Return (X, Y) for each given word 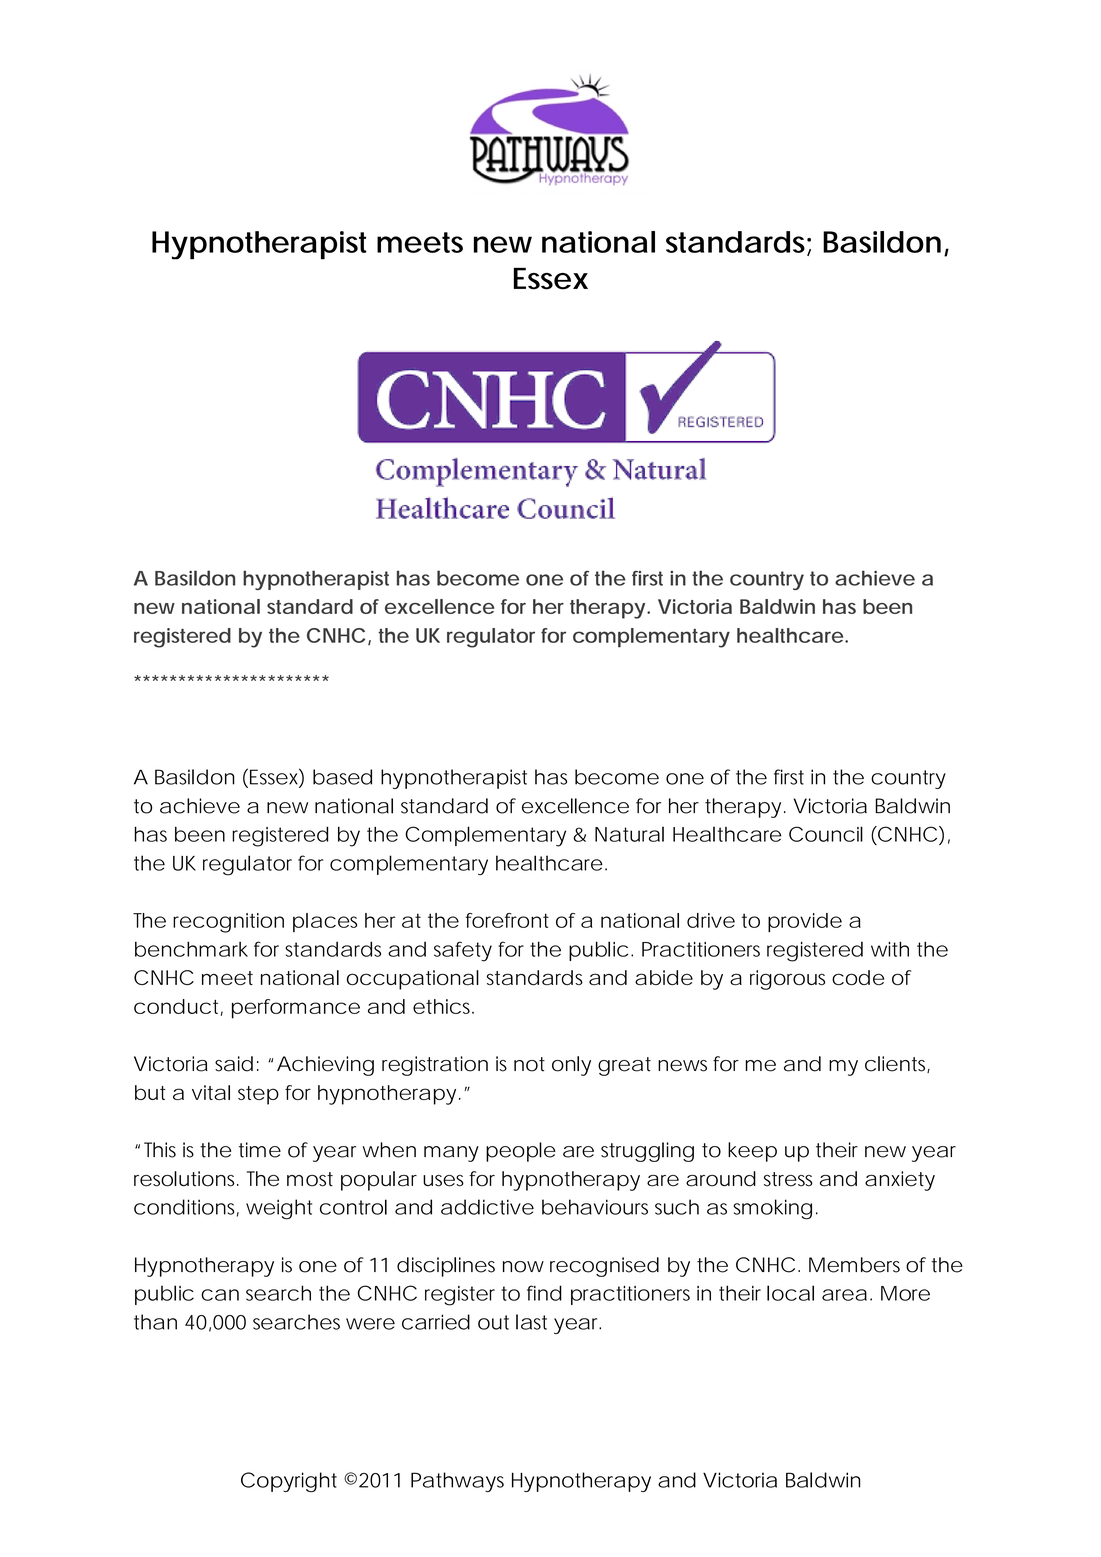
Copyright (289, 1482)
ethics (443, 1006)
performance (296, 1009)
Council (826, 834)
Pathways (457, 1482)
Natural (629, 834)
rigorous (787, 980)
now (523, 1267)
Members (854, 1265)
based (342, 777)
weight (279, 1209)
